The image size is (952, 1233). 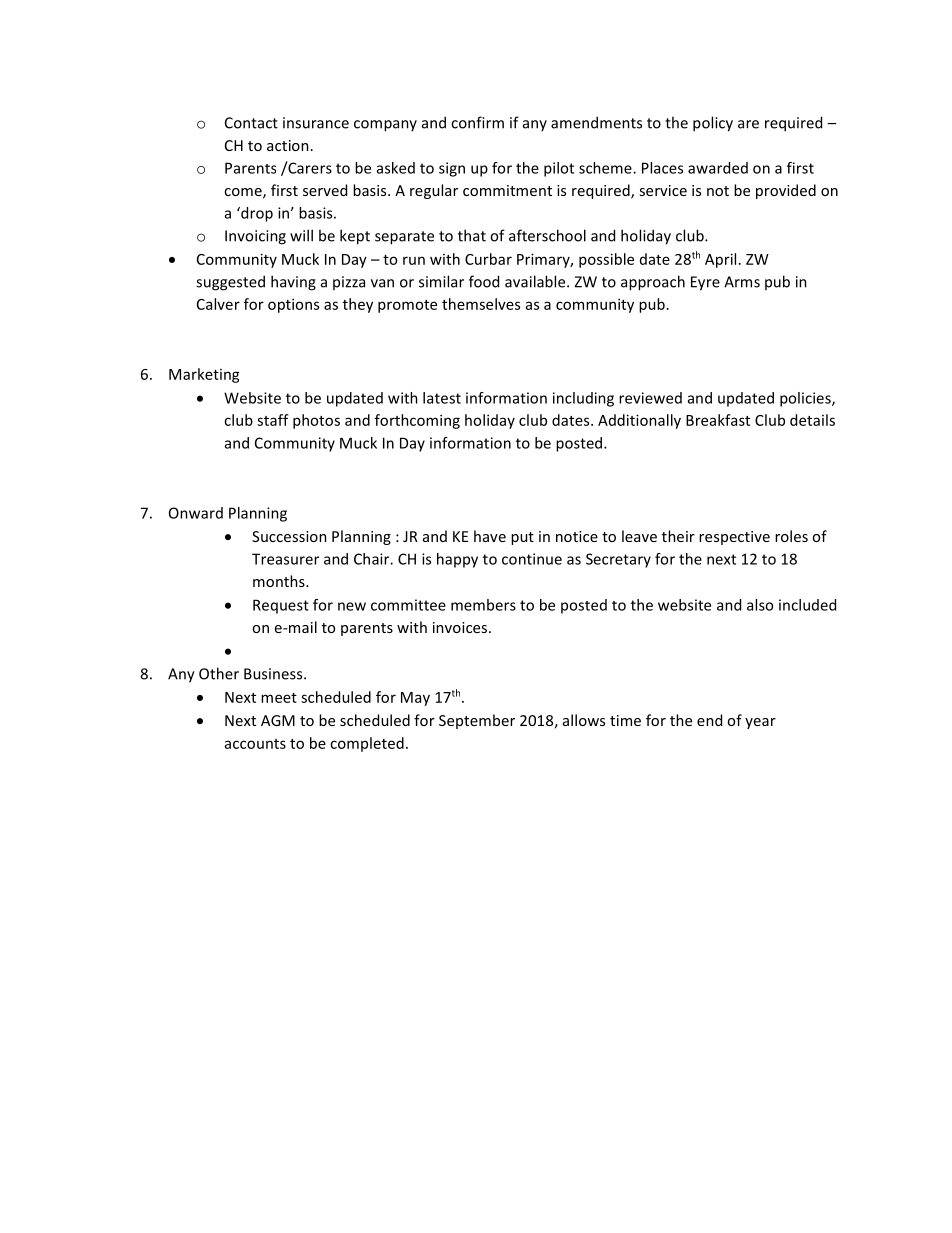 What do you see at coordinates (477, 122) in the screenshot?
I see `confirm` at bounding box center [477, 122].
